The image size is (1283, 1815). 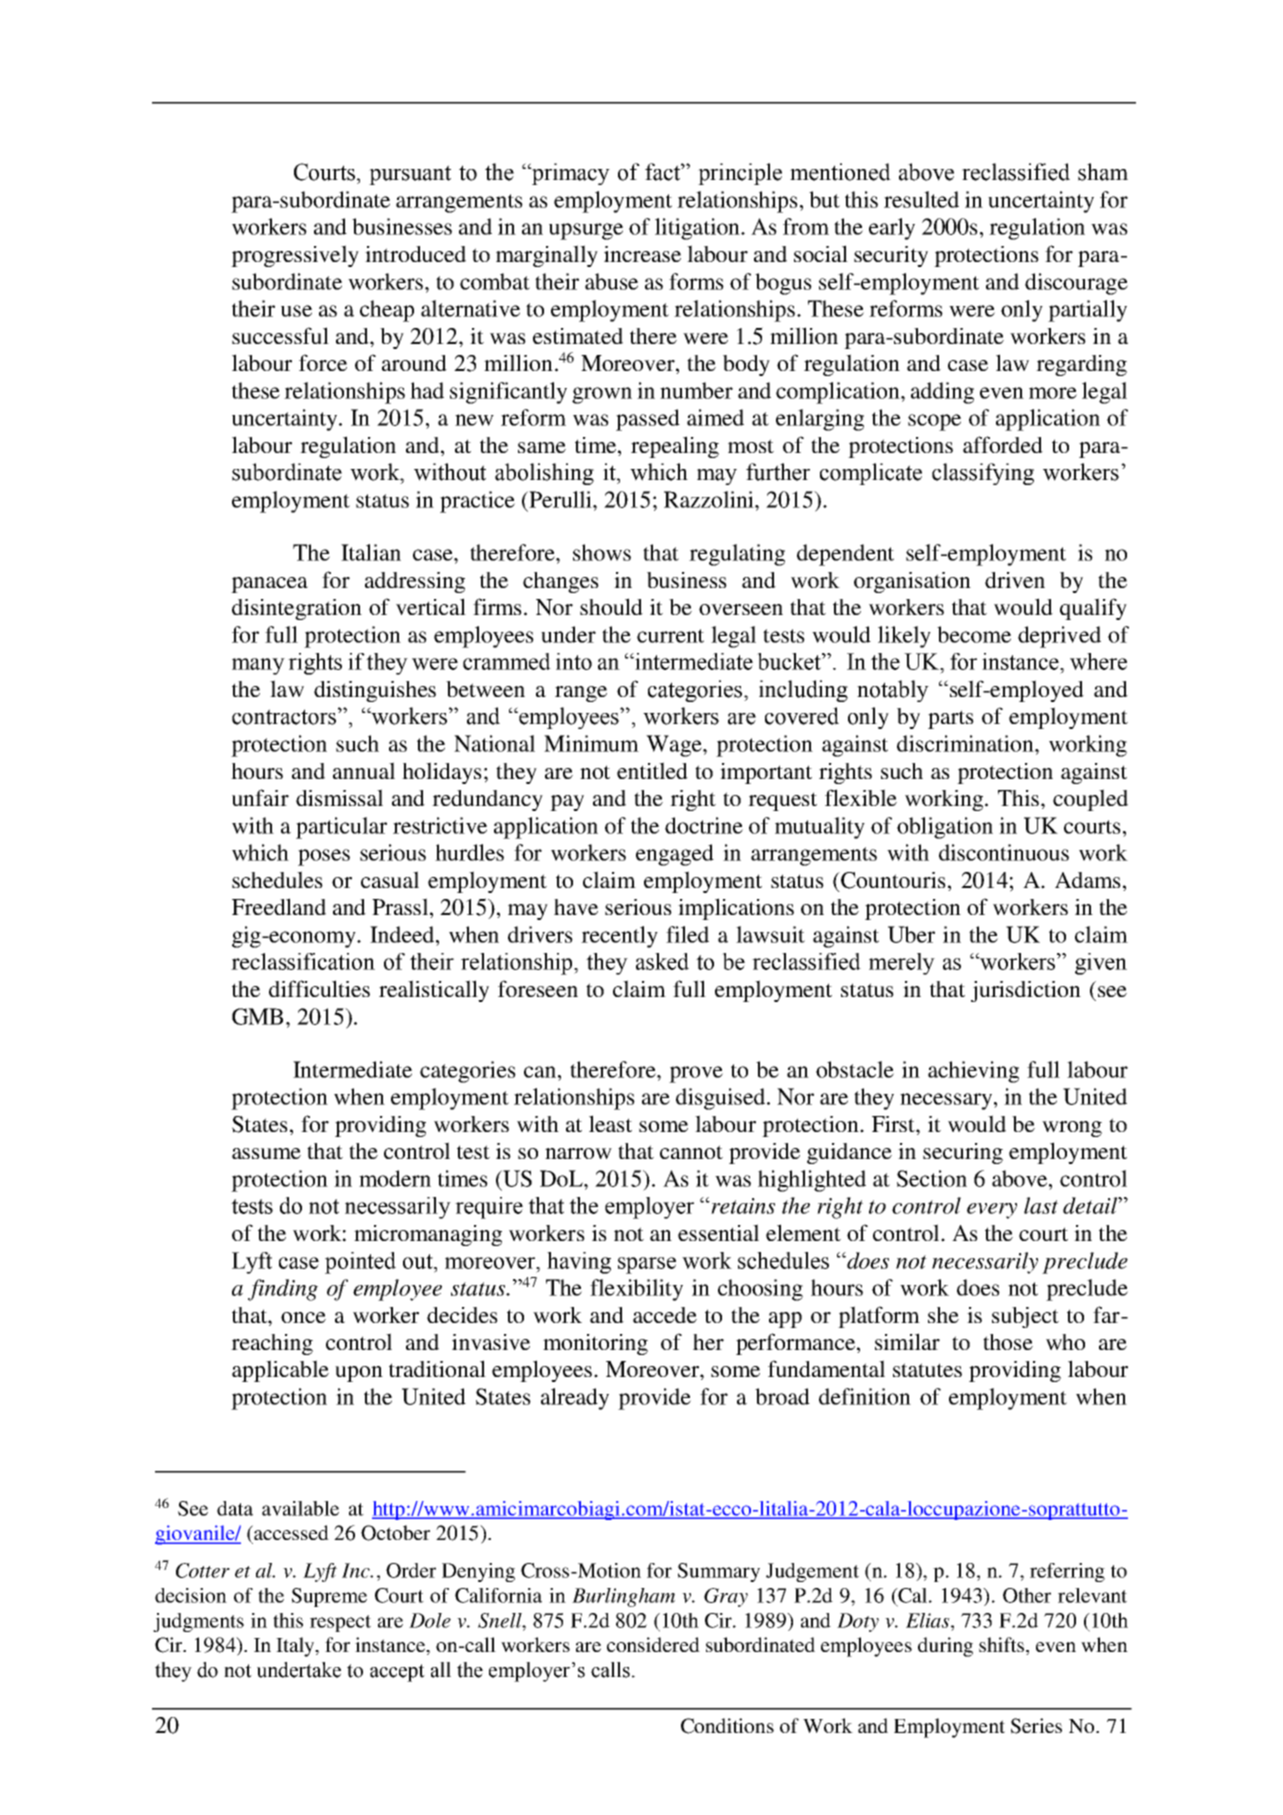 I want to click on progressively, so click(x=295, y=256).
